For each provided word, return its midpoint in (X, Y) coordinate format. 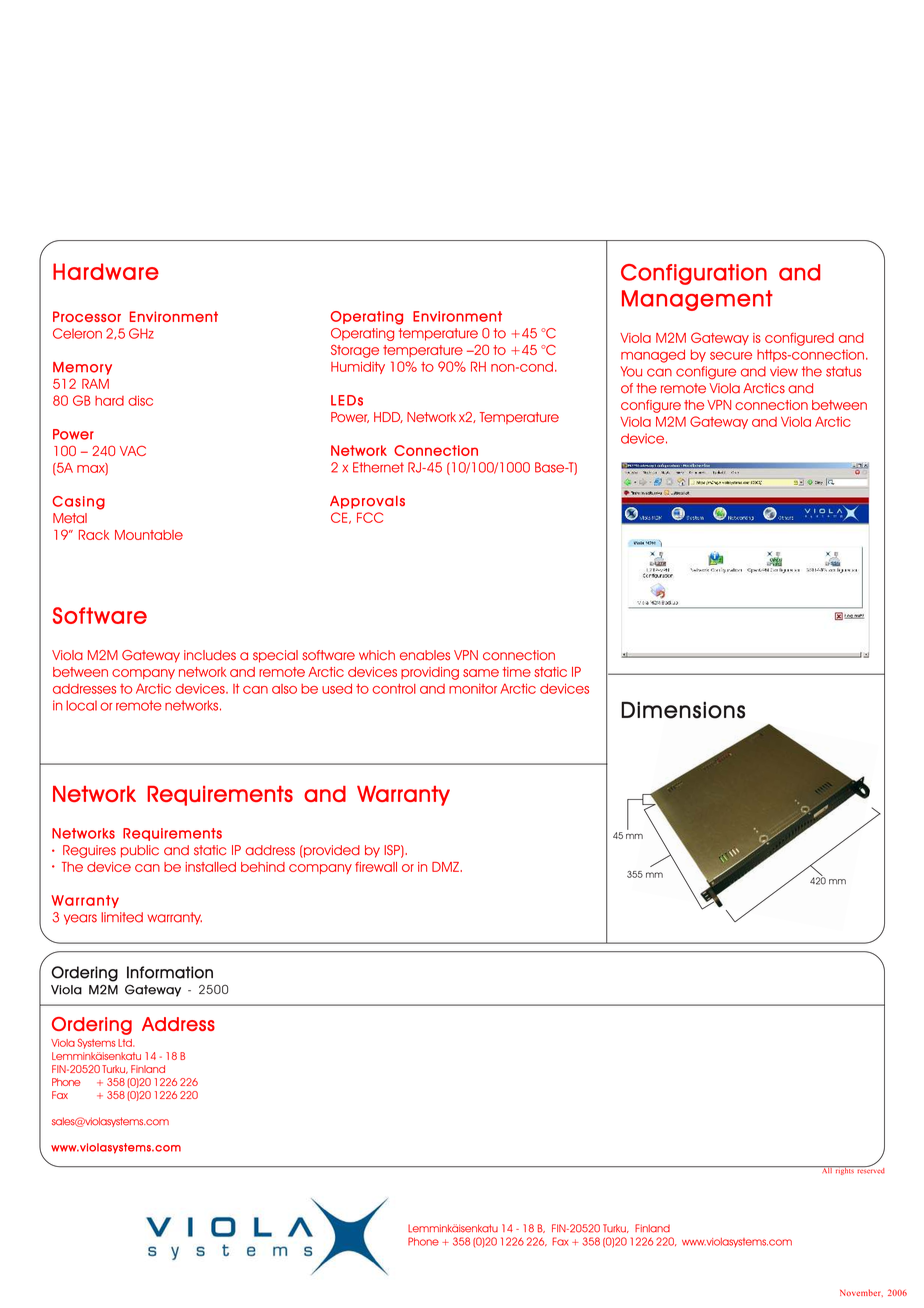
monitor (473, 689)
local (81, 705)
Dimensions (683, 710)
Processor (87, 316)
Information (170, 972)
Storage (355, 351)
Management (697, 300)
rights (844, 1170)
